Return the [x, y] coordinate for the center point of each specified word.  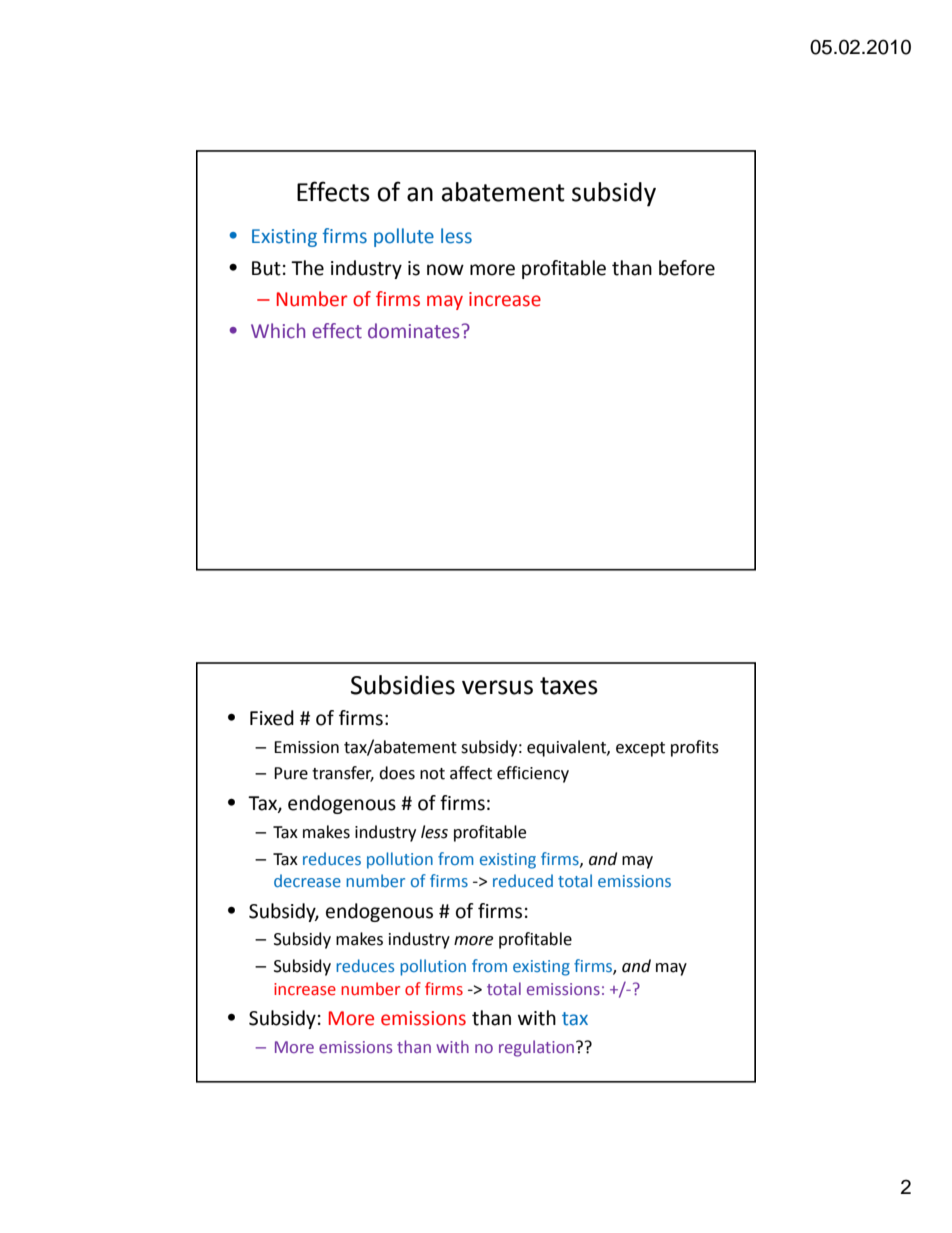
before [687, 268]
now [445, 270]
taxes [569, 686]
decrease [307, 880]
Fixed [272, 718]
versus [497, 687]
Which [278, 331]
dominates [414, 331]
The [307, 268]
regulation [536, 1048]
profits [695, 748]
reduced [523, 880]
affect [471, 773]
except [640, 749]
